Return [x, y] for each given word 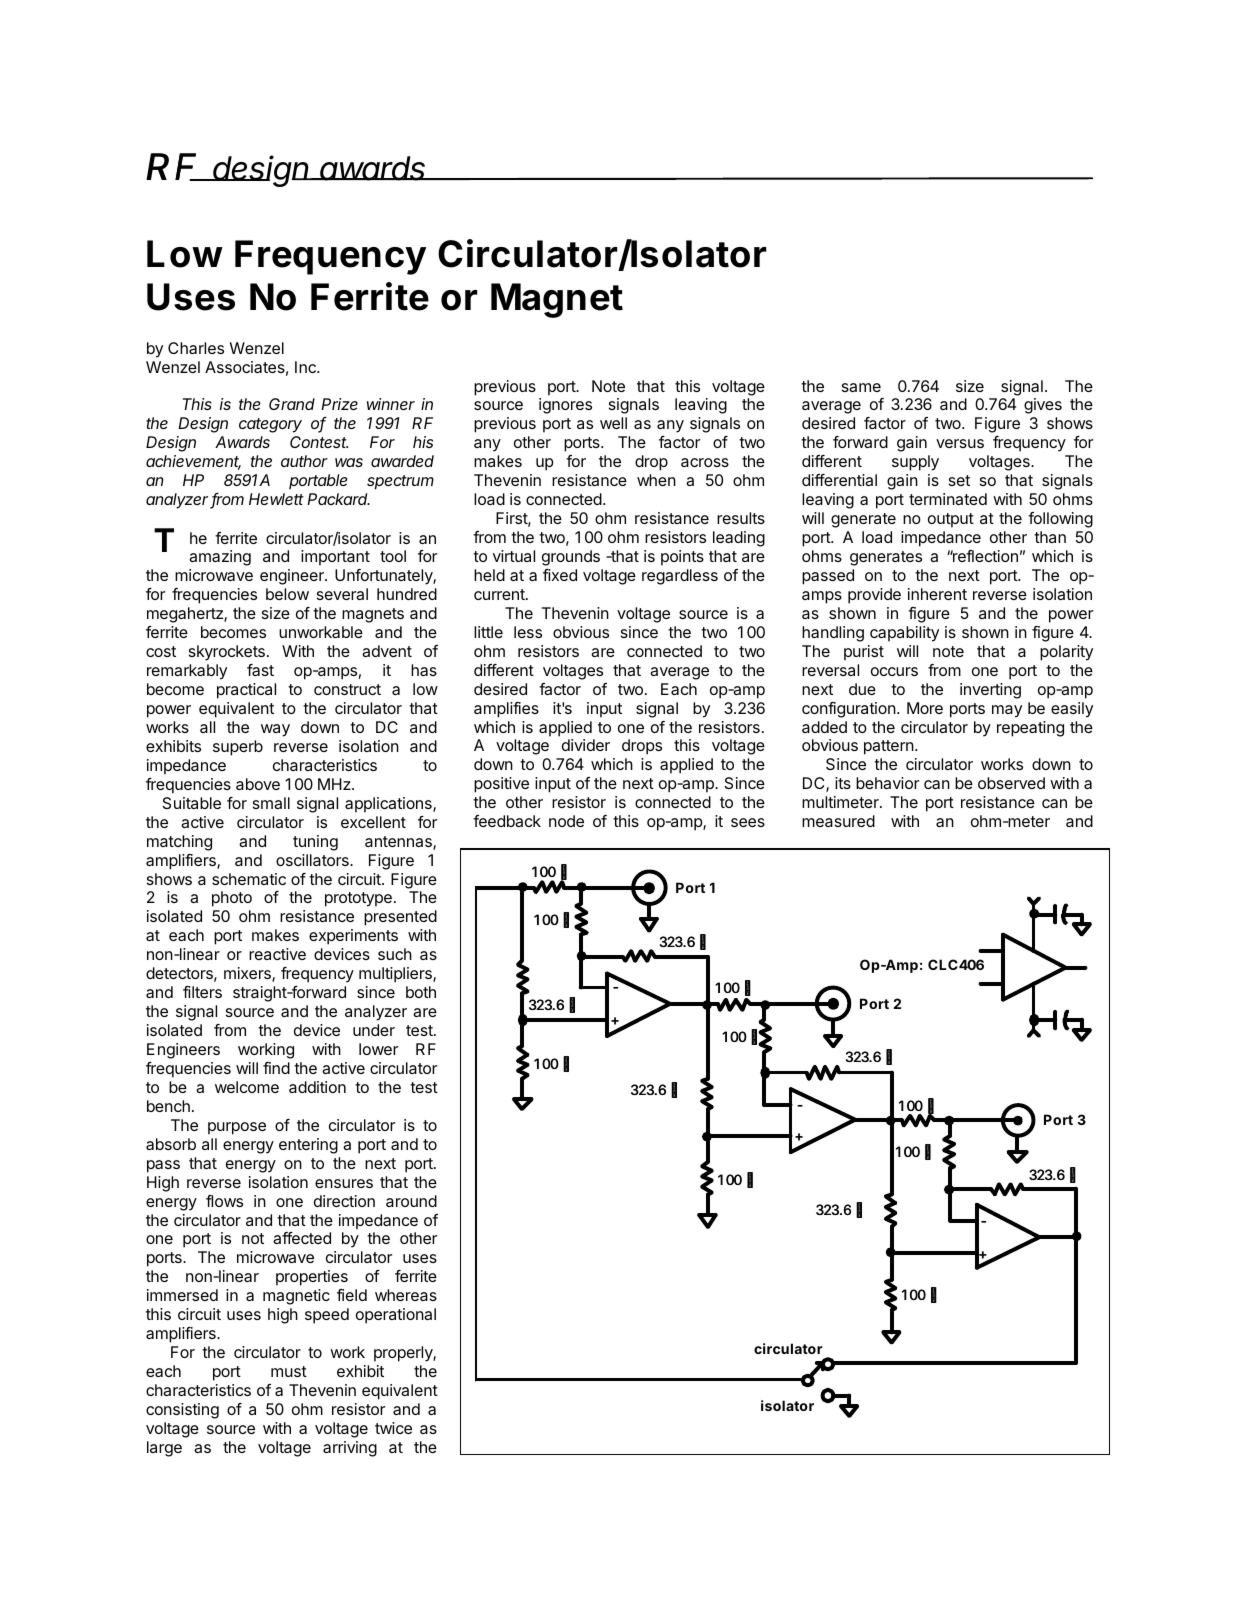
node [566, 821]
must [289, 1371]
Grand [292, 404]
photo [232, 899]
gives [1043, 406]
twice [393, 1428]
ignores [565, 406]
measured [838, 821]
